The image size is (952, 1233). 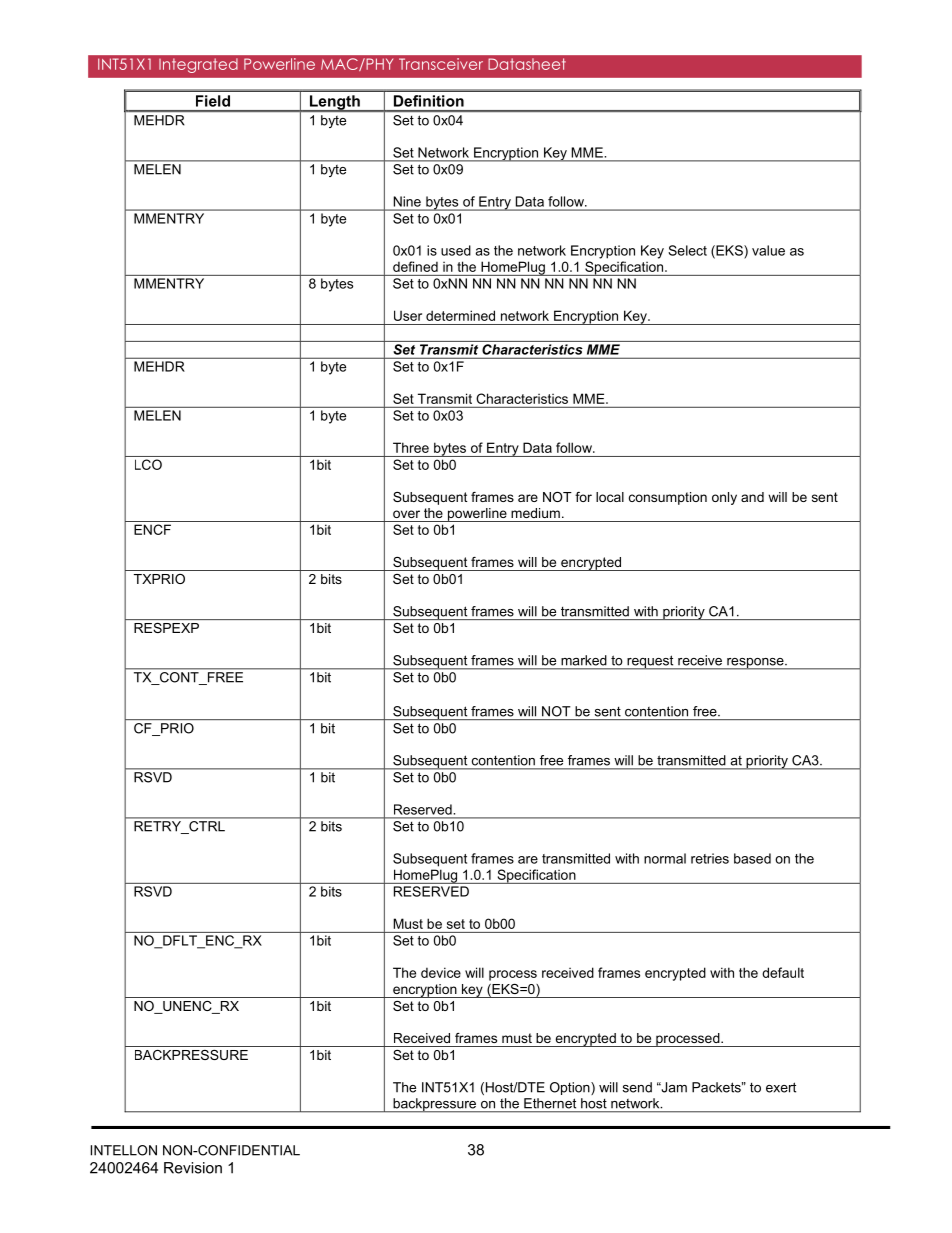 I want to click on only, so click(x=724, y=498).
